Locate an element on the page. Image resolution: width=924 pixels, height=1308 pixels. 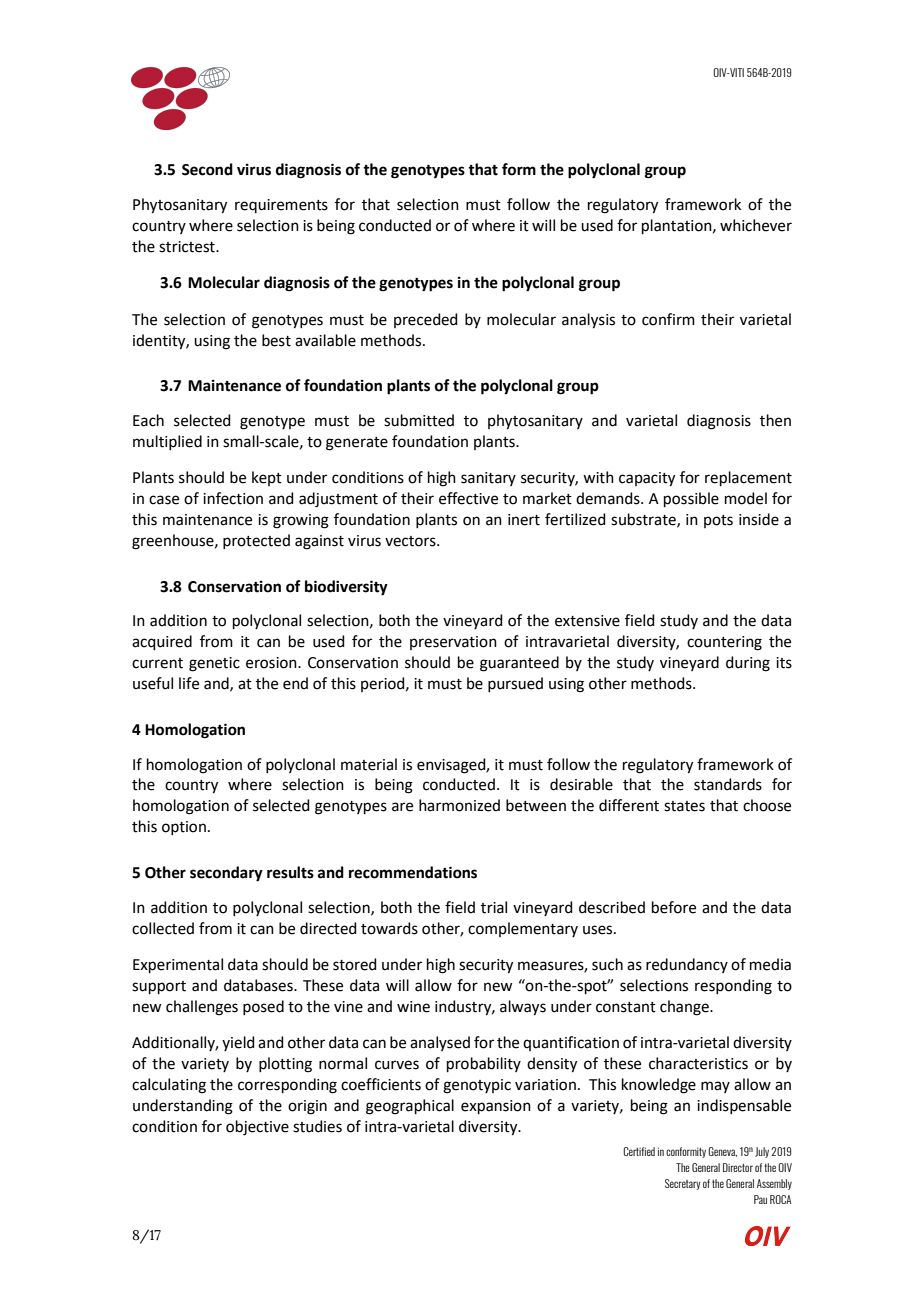
preceded is located at coordinates (426, 320).
